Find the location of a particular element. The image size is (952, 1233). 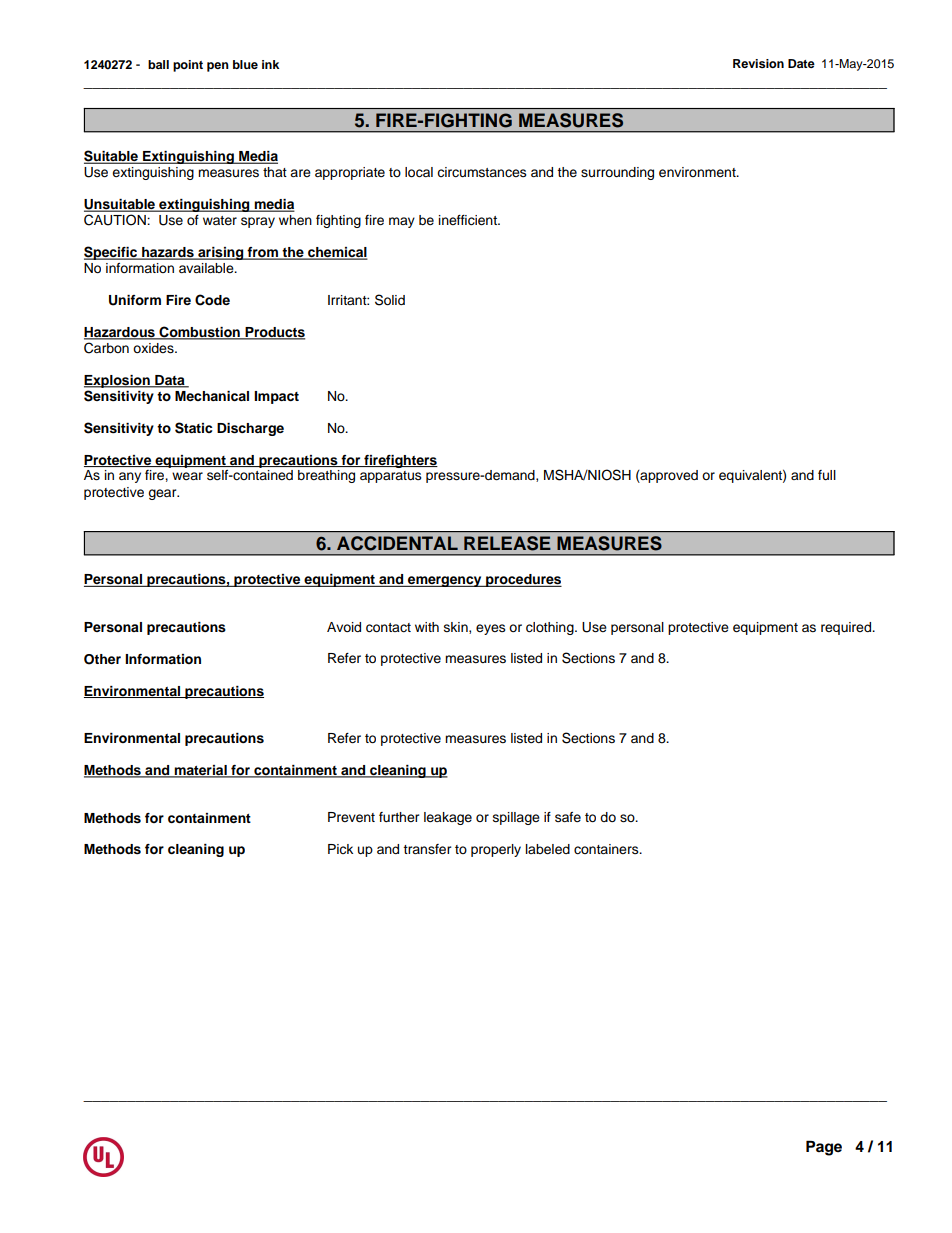

Other is located at coordinates (102, 659).
